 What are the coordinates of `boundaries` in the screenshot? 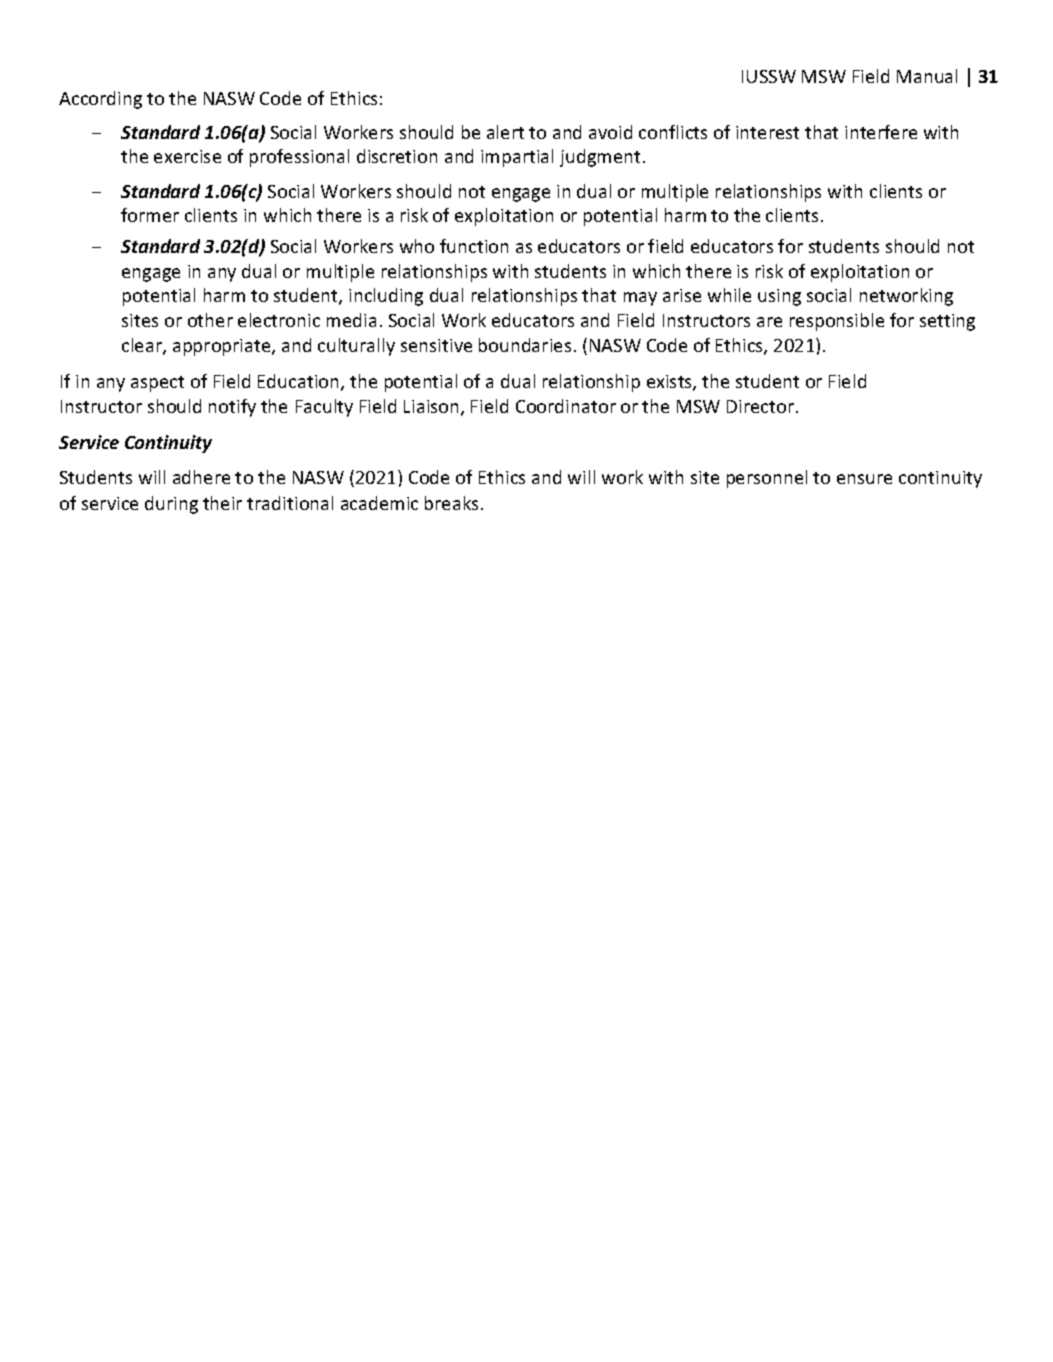 It's located at (525, 345).
